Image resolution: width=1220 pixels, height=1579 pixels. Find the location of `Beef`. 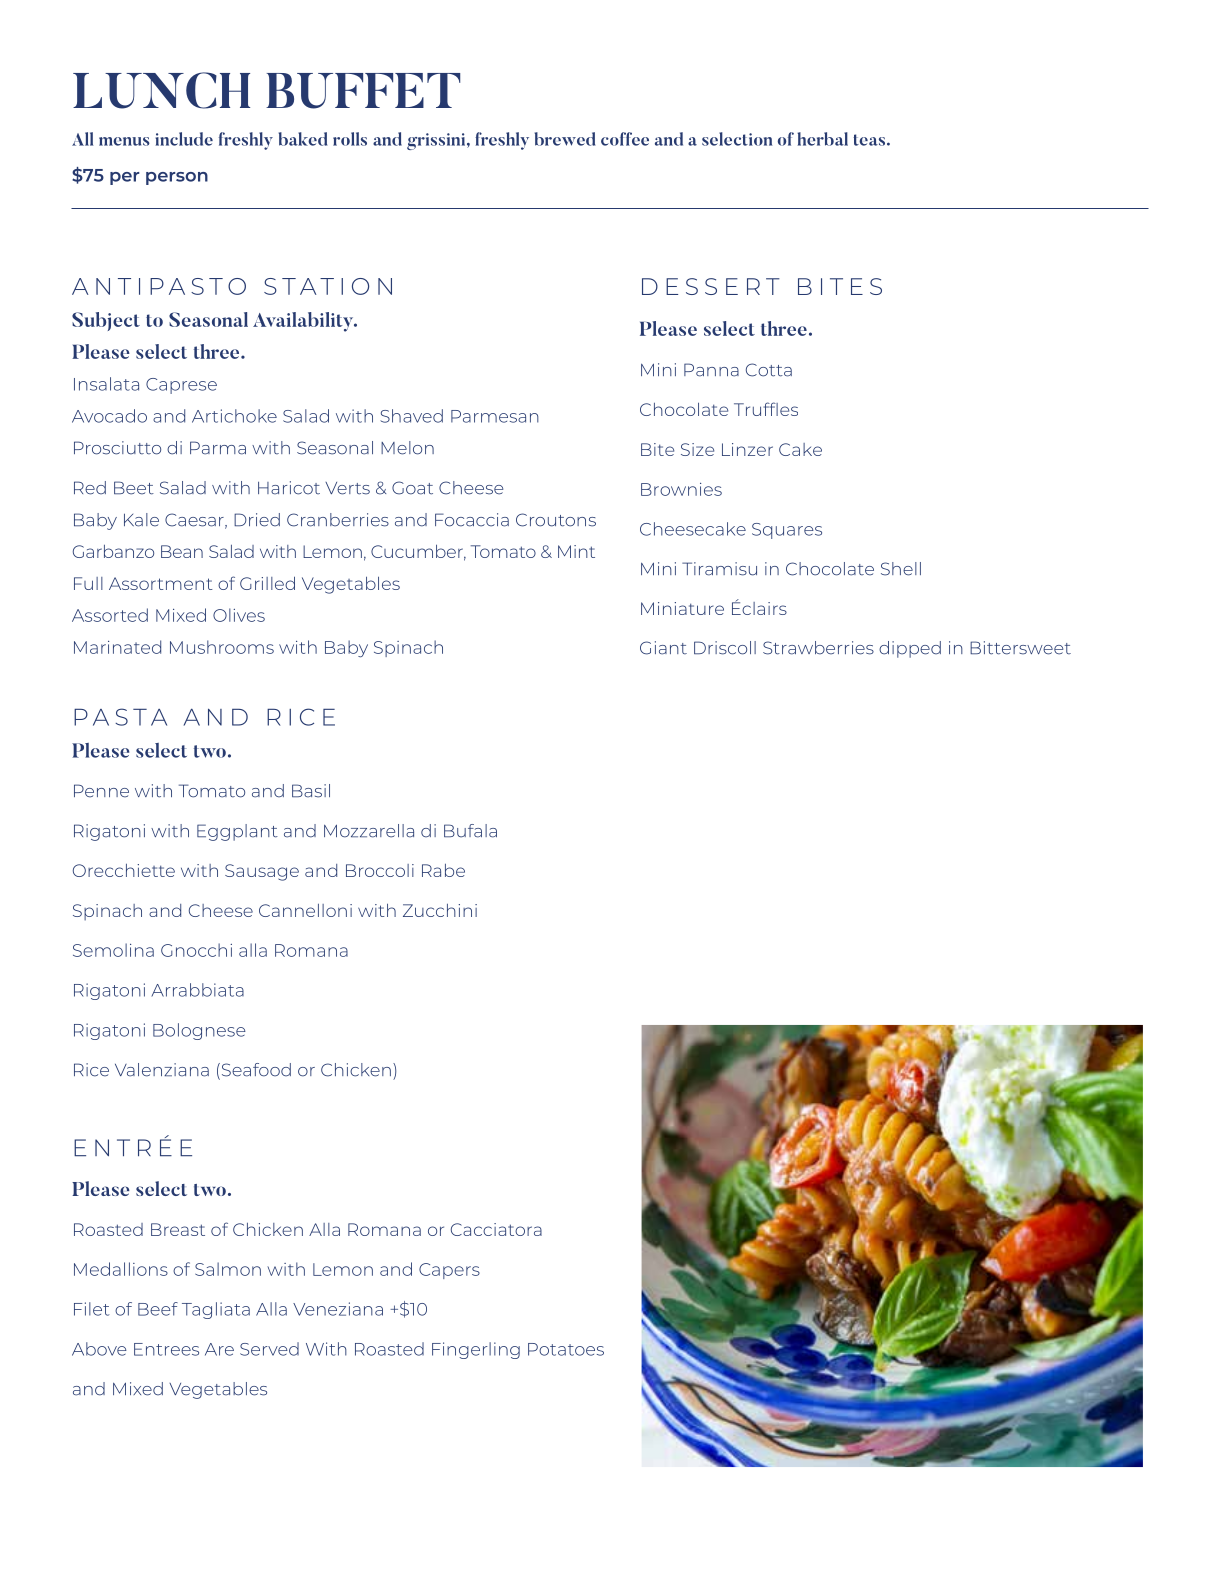

Beef is located at coordinates (158, 1309).
